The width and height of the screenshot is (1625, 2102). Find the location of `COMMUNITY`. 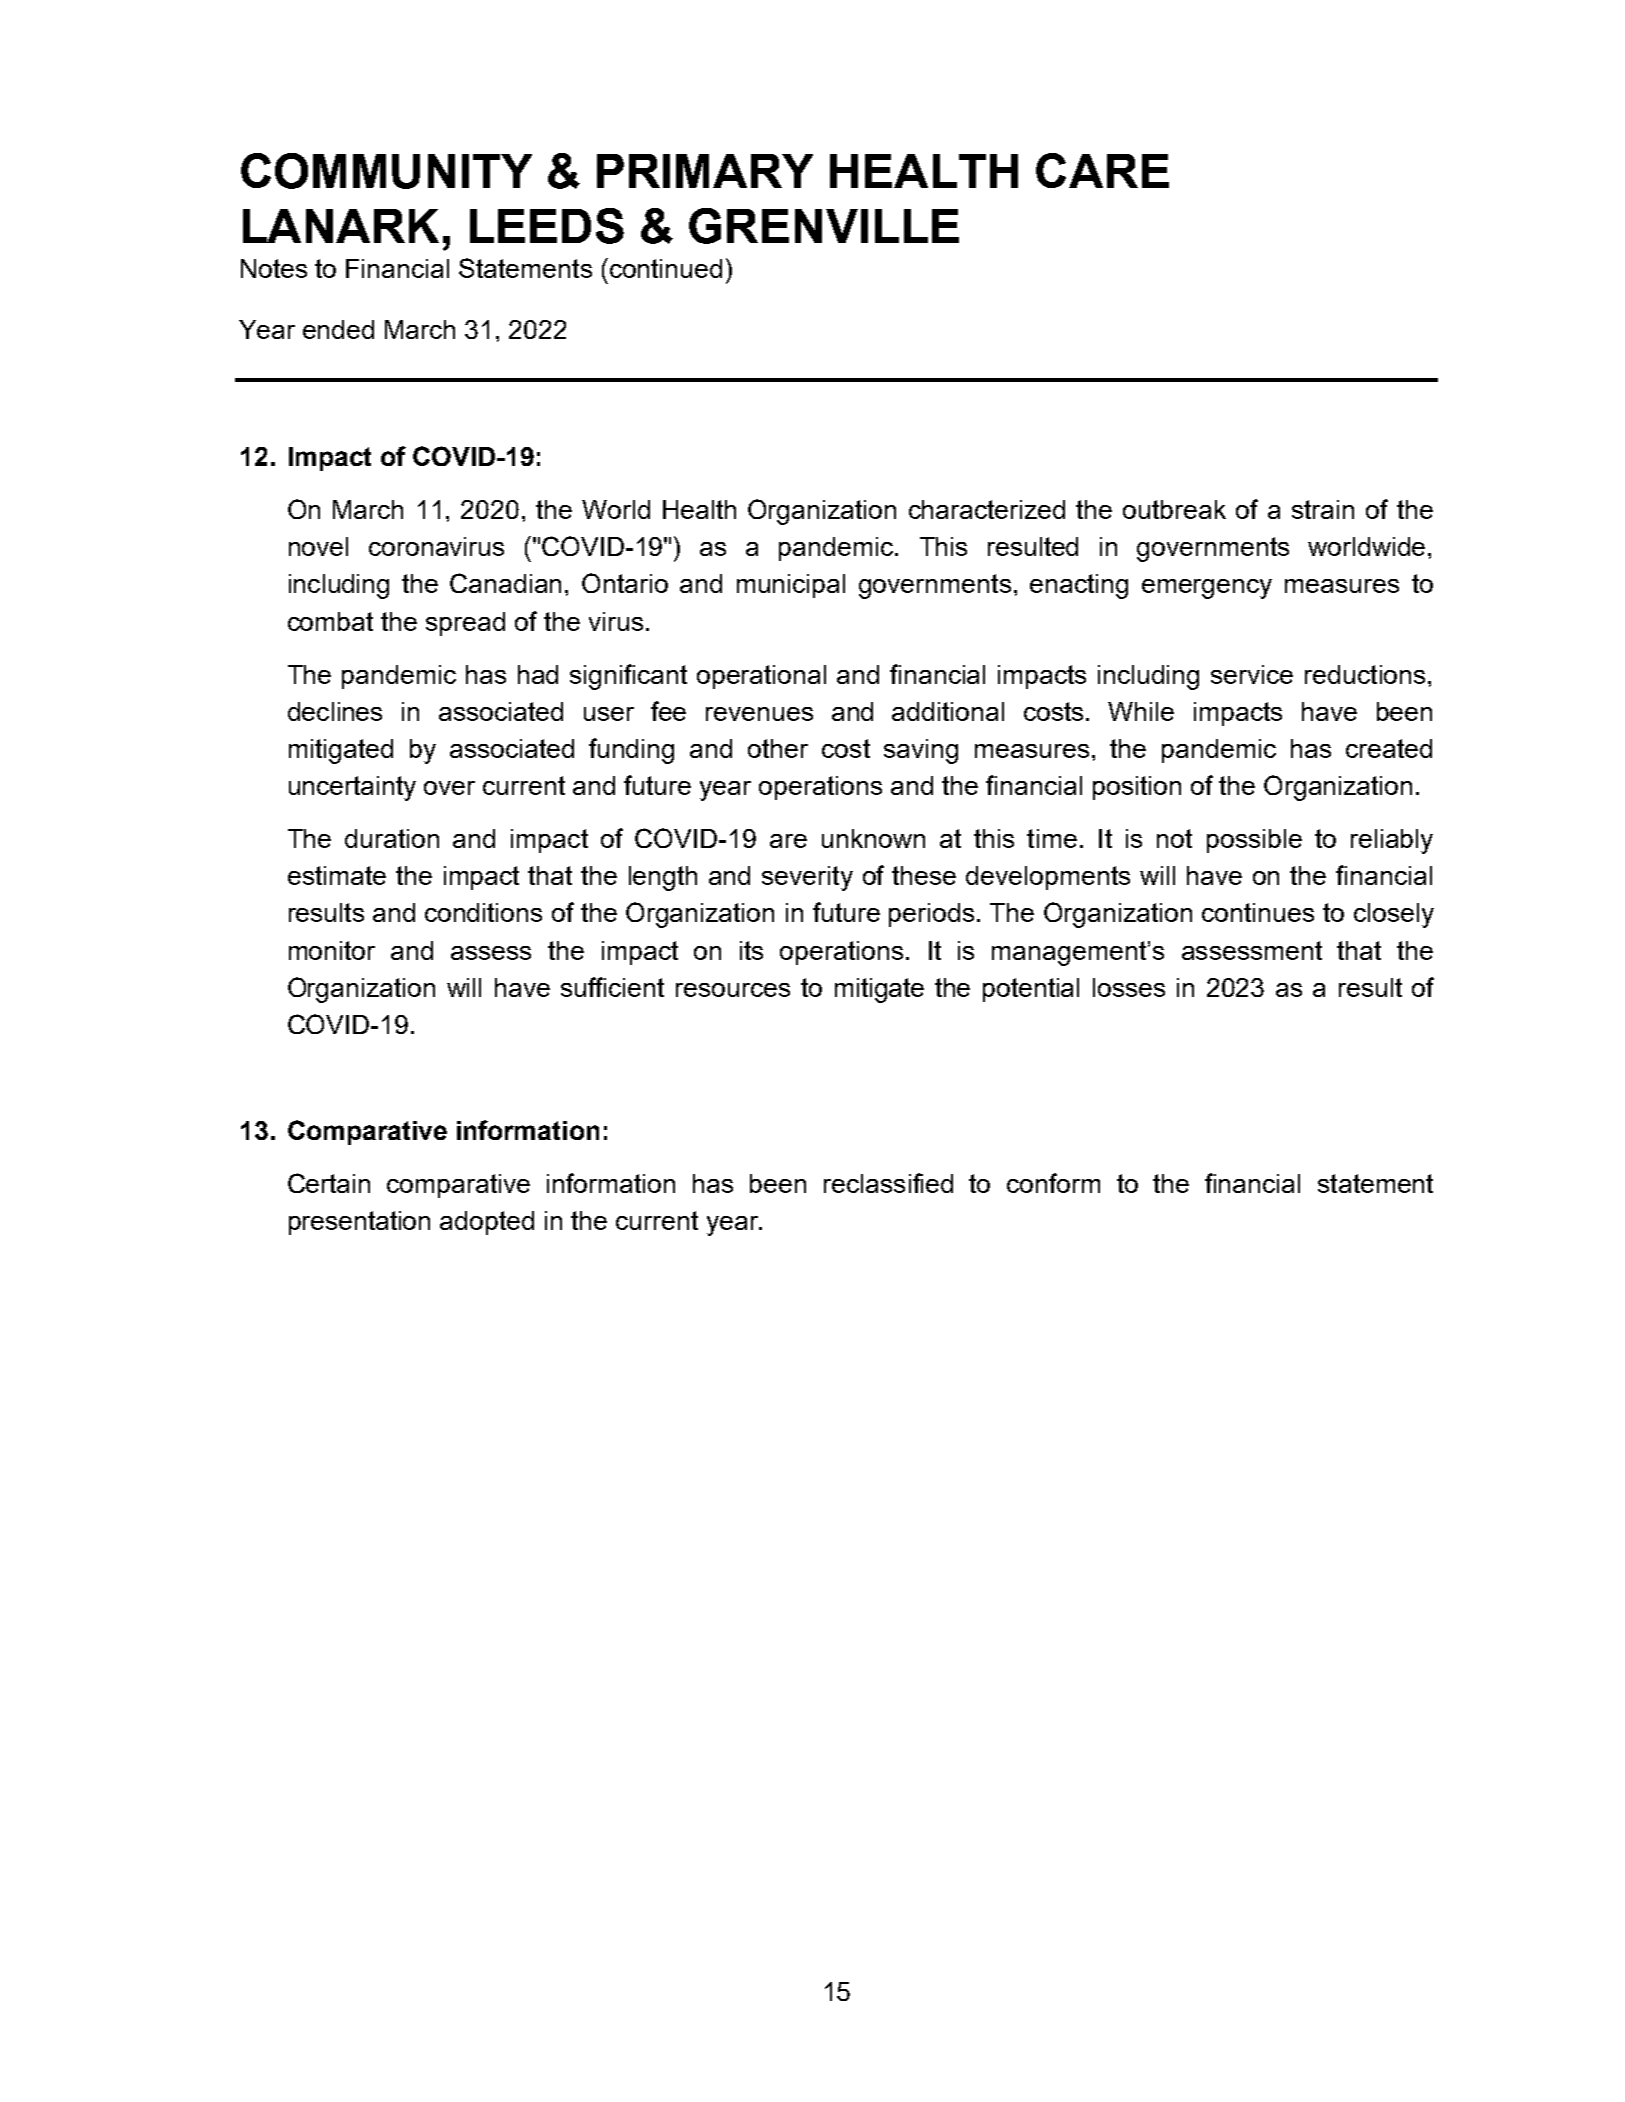

COMMUNITY is located at coordinates (386, 171).
